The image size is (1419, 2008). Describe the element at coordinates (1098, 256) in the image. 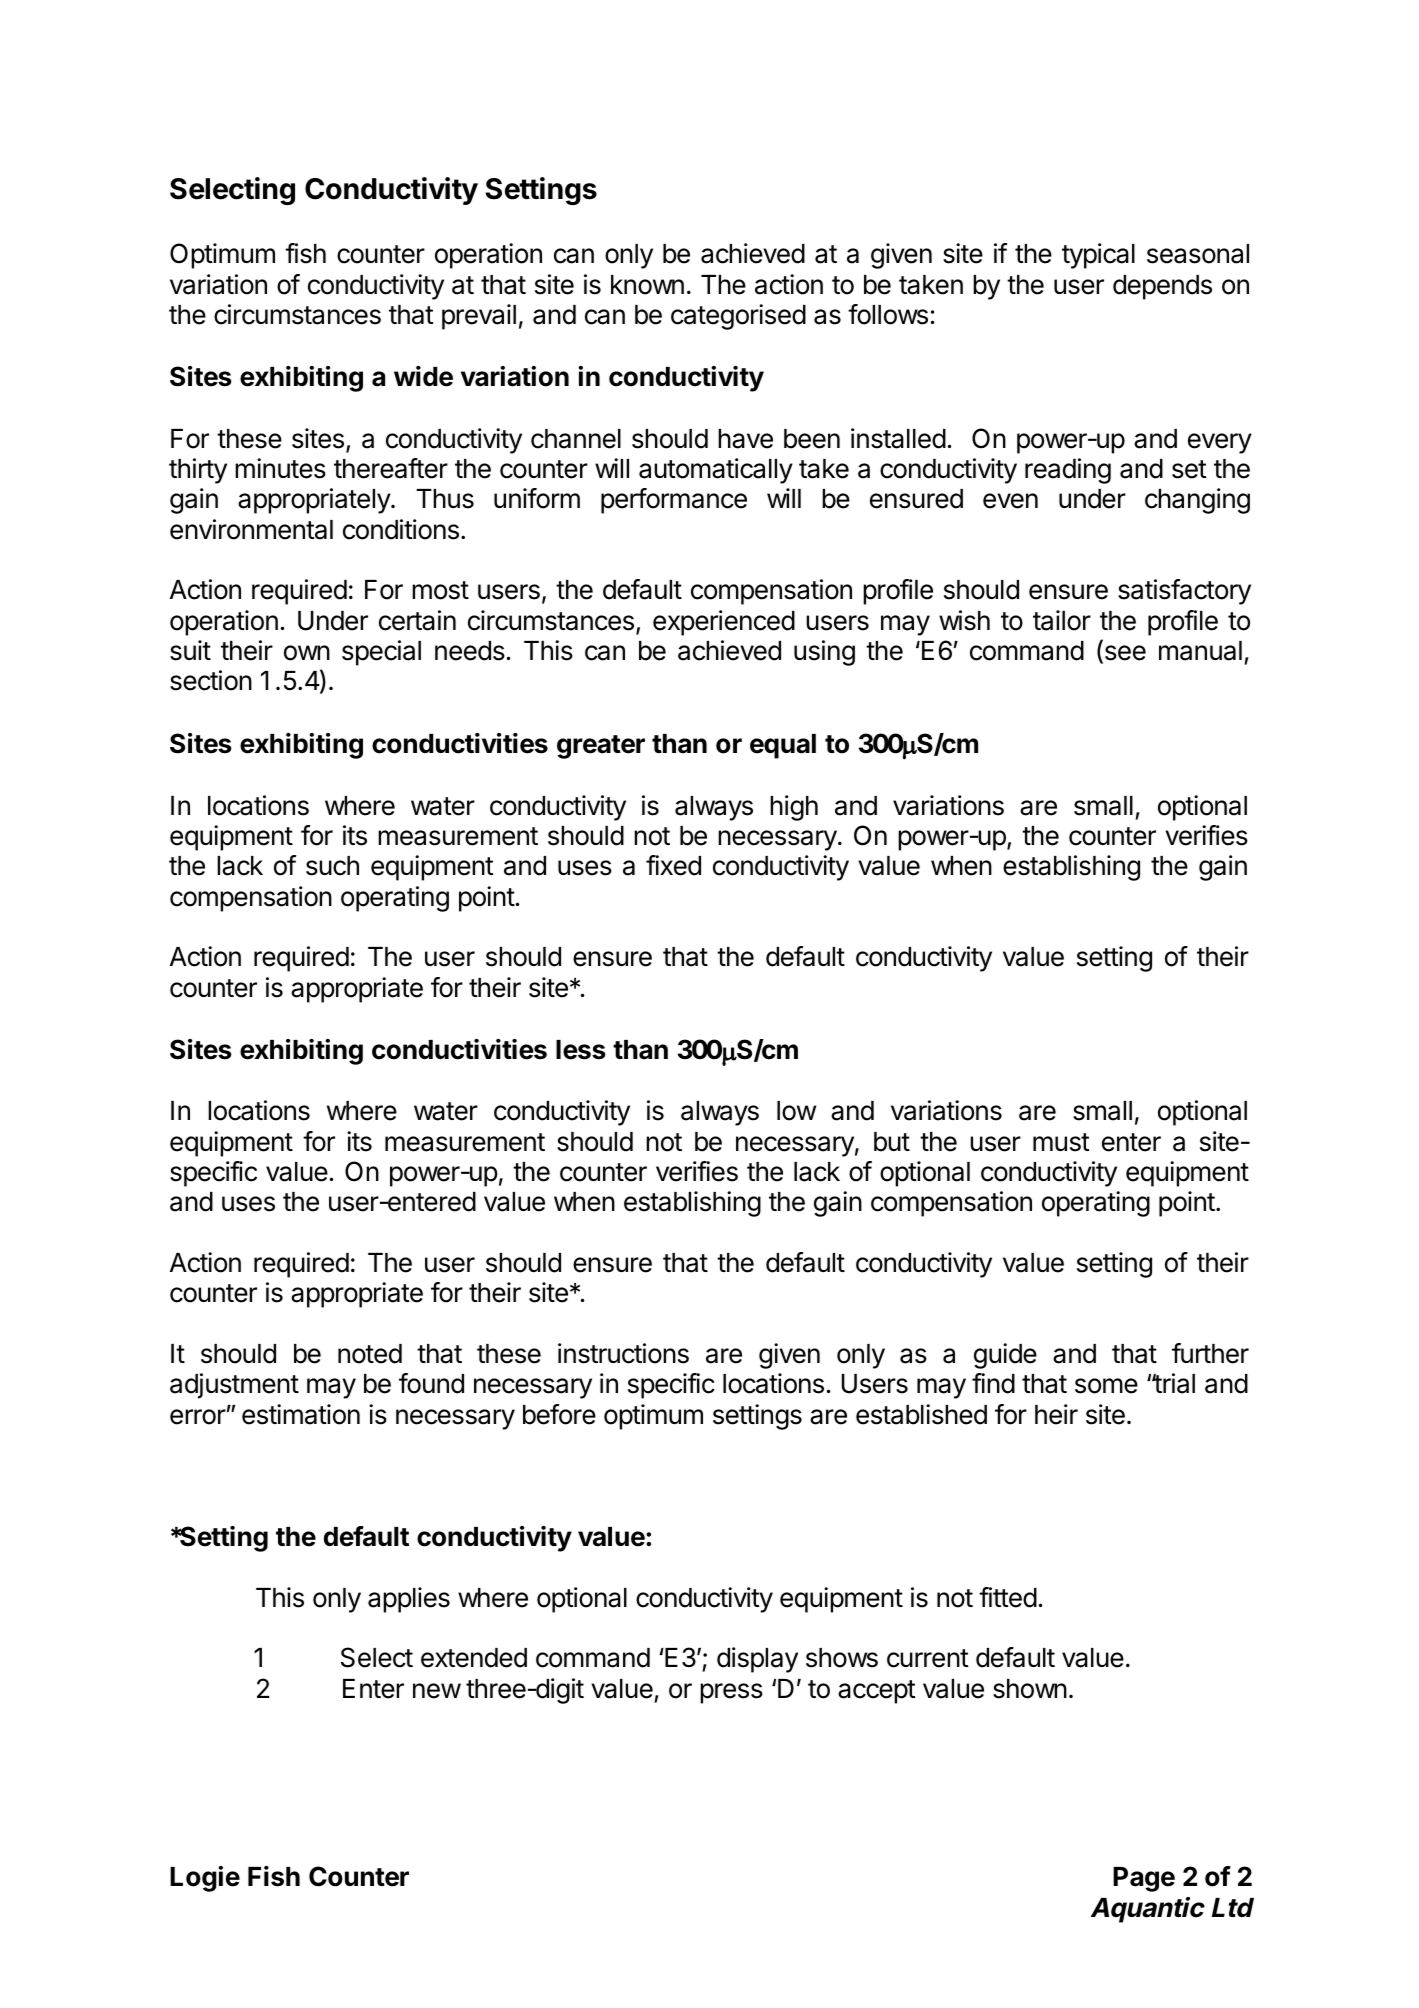

I see `typical` at that location.
